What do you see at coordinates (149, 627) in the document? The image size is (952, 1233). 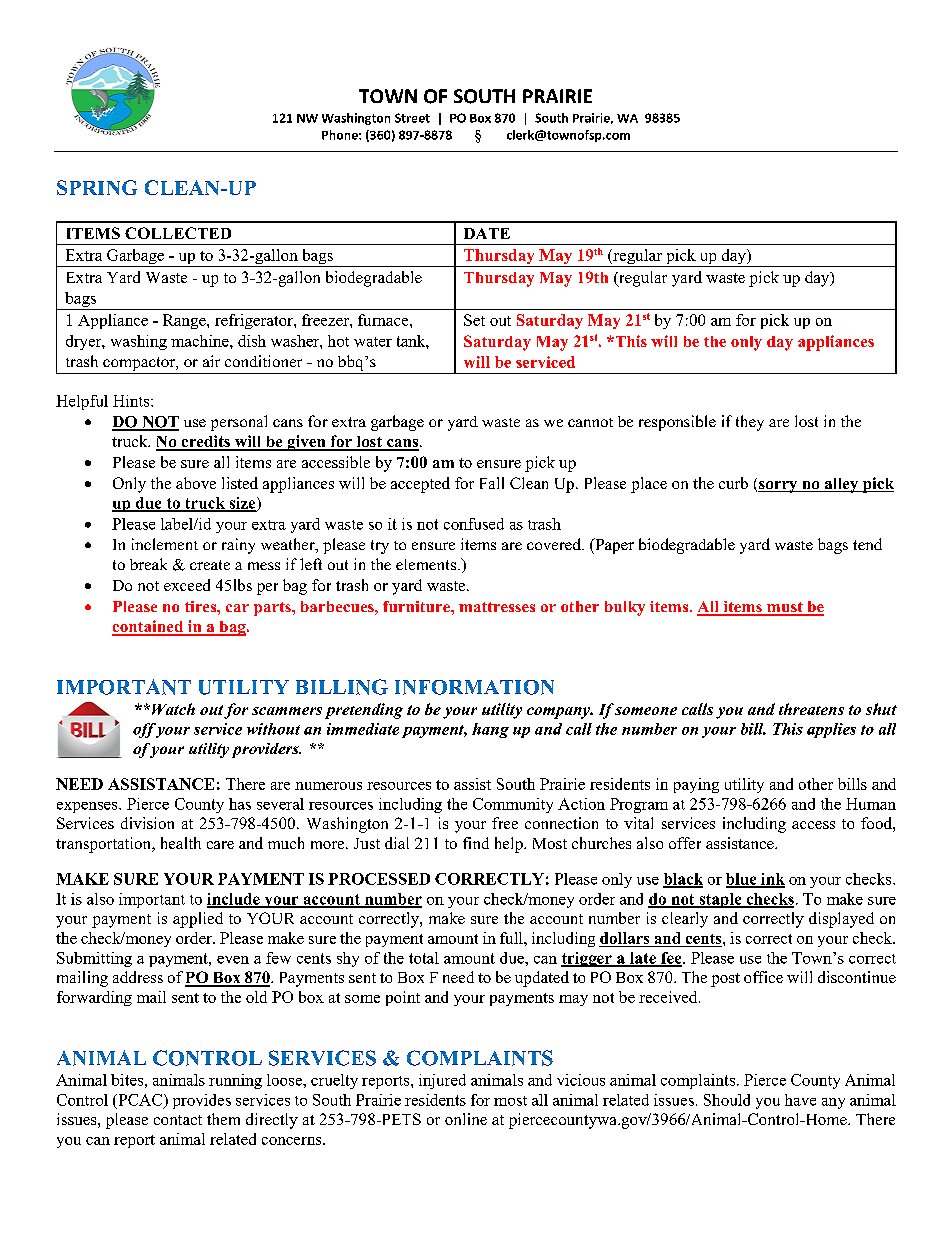 I see `contained` at bounding box center [149, 627].
